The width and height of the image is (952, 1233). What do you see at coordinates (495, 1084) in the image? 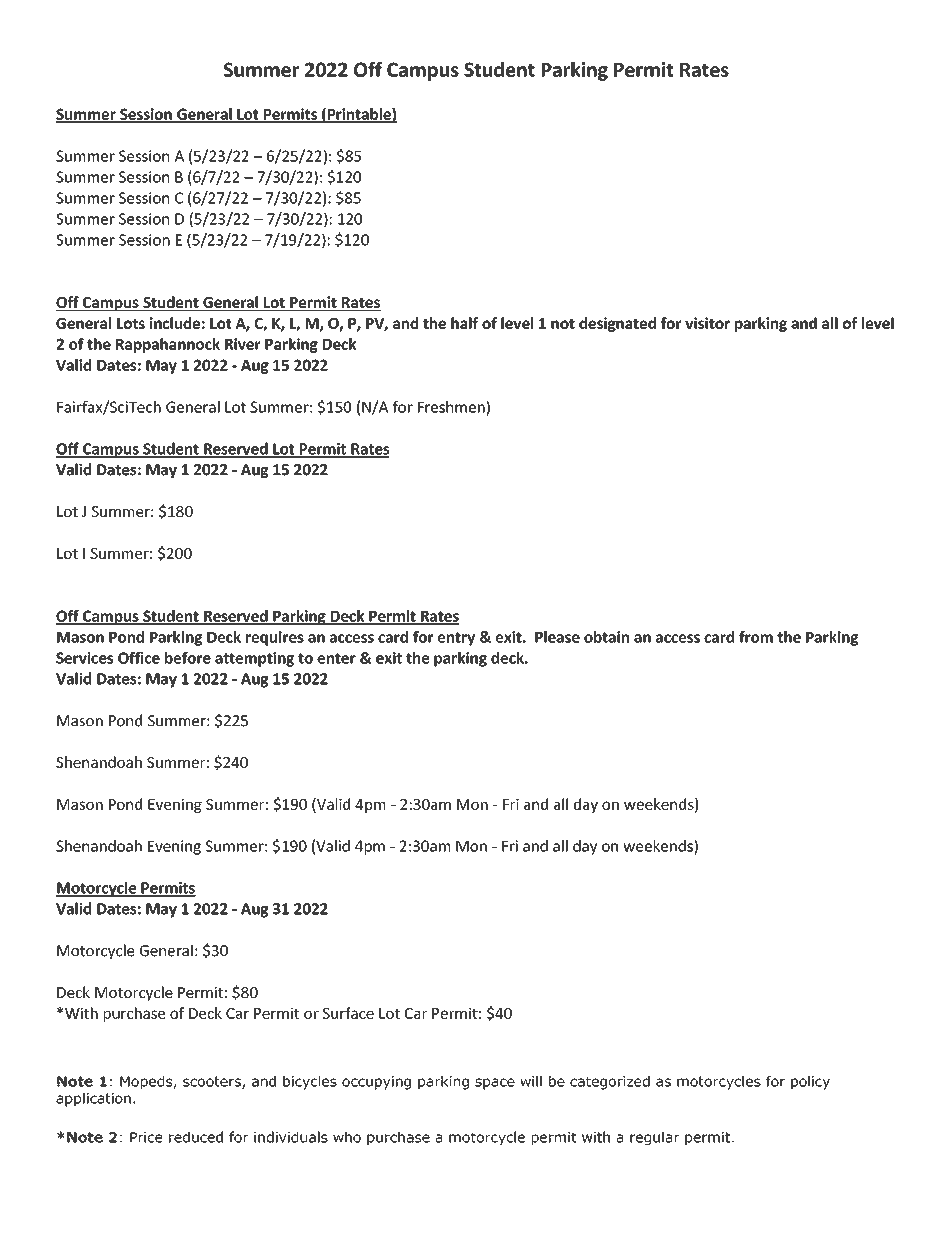
I see `space` at bounding box center [495, 1084].
